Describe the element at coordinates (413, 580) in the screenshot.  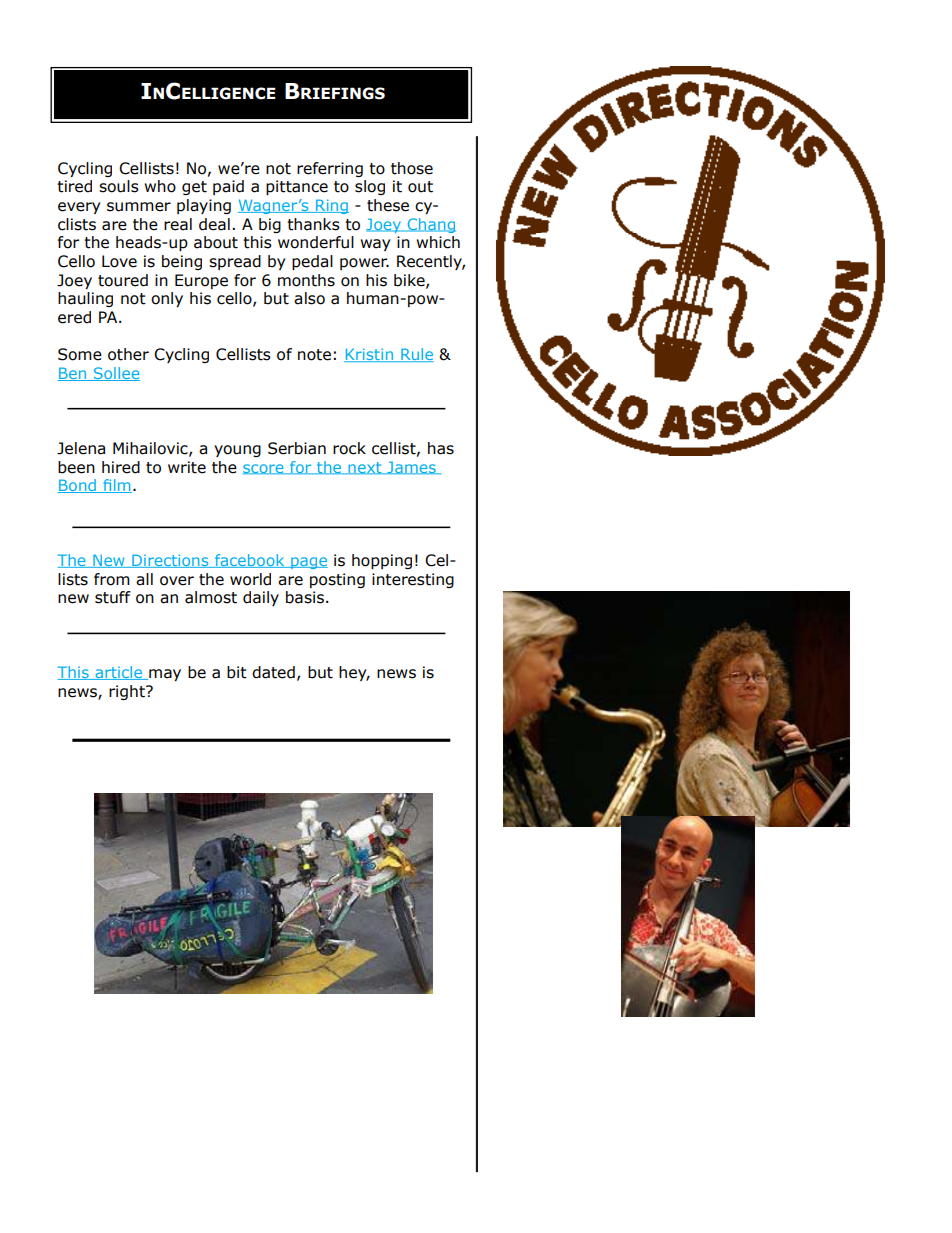
I see `interesting` at that location.
